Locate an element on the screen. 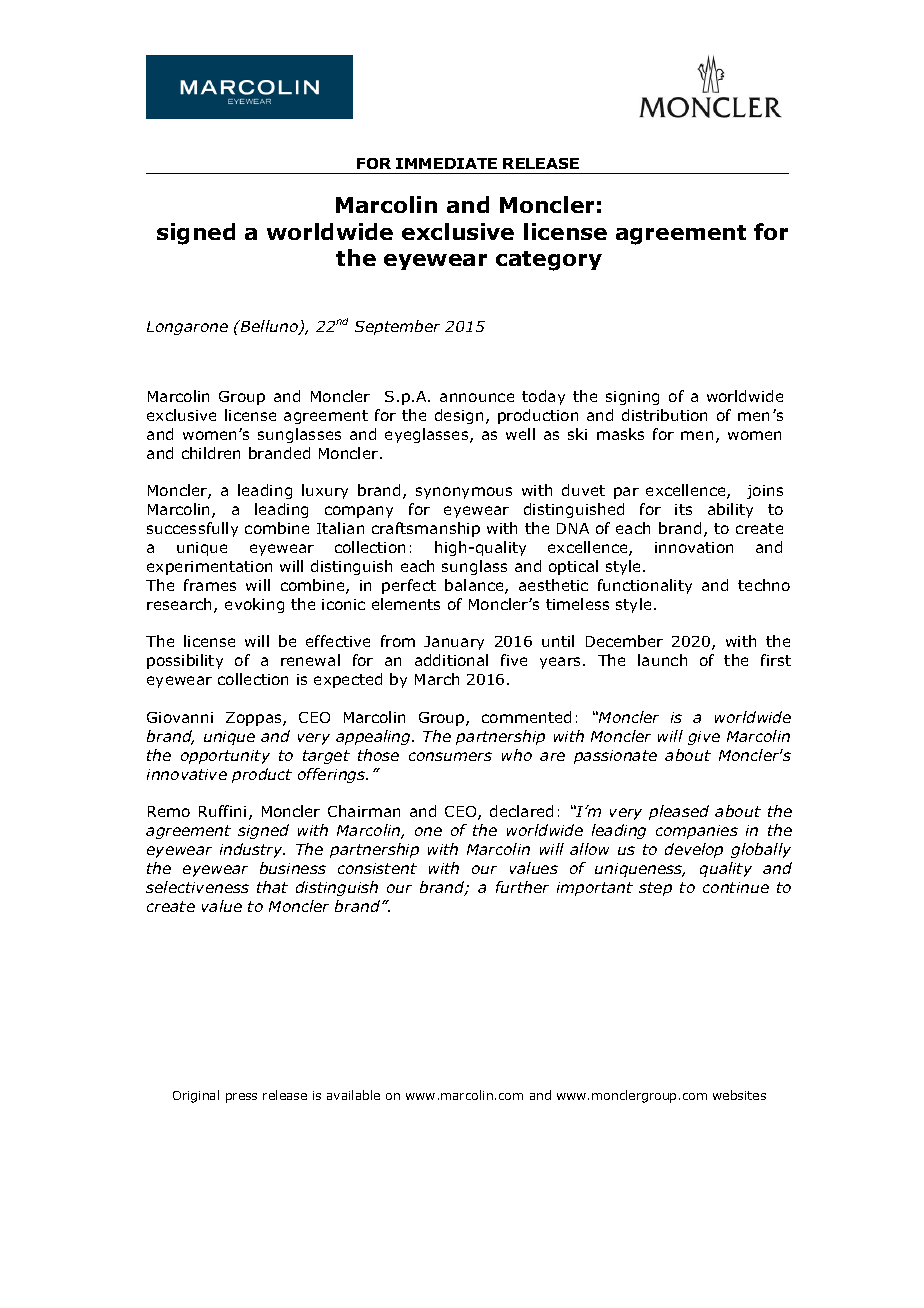 The height and width of the screenshot is (1308, 924). children is located at coordinates (211, 453).
